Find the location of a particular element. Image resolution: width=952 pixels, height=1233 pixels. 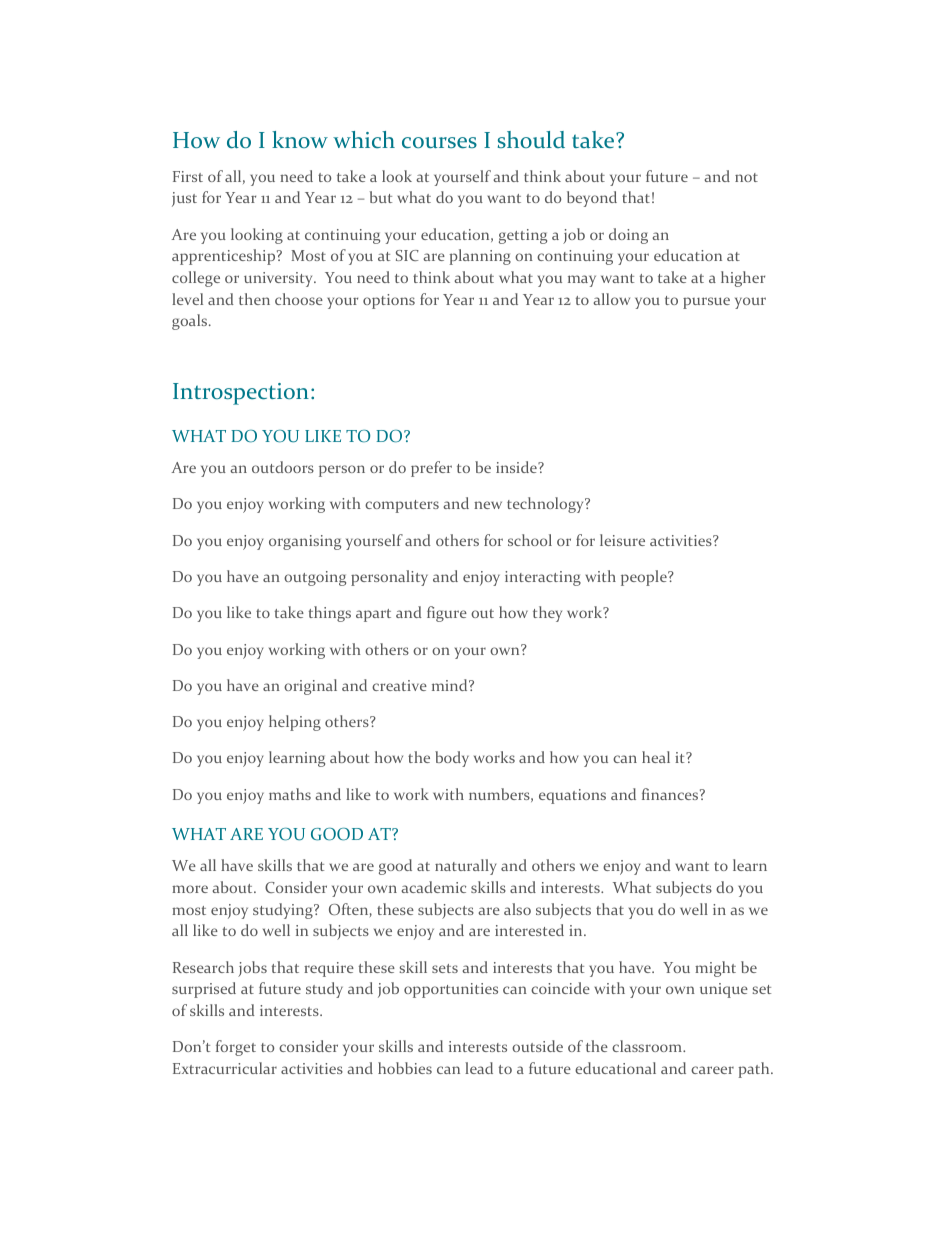

not is located at coordinates (746, 177).
